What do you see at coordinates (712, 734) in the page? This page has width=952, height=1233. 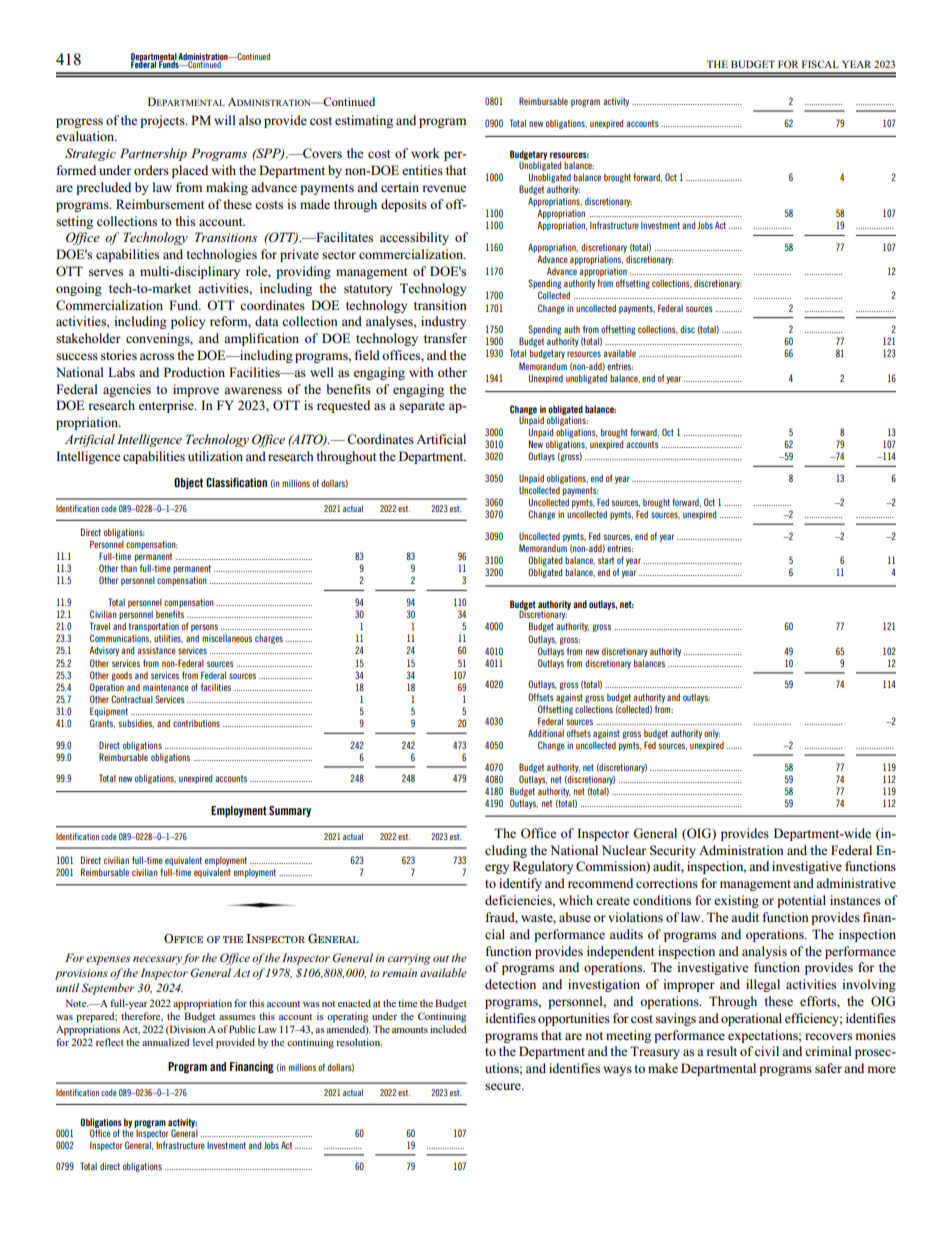 I see `only` at bounding box center [712, 734].
